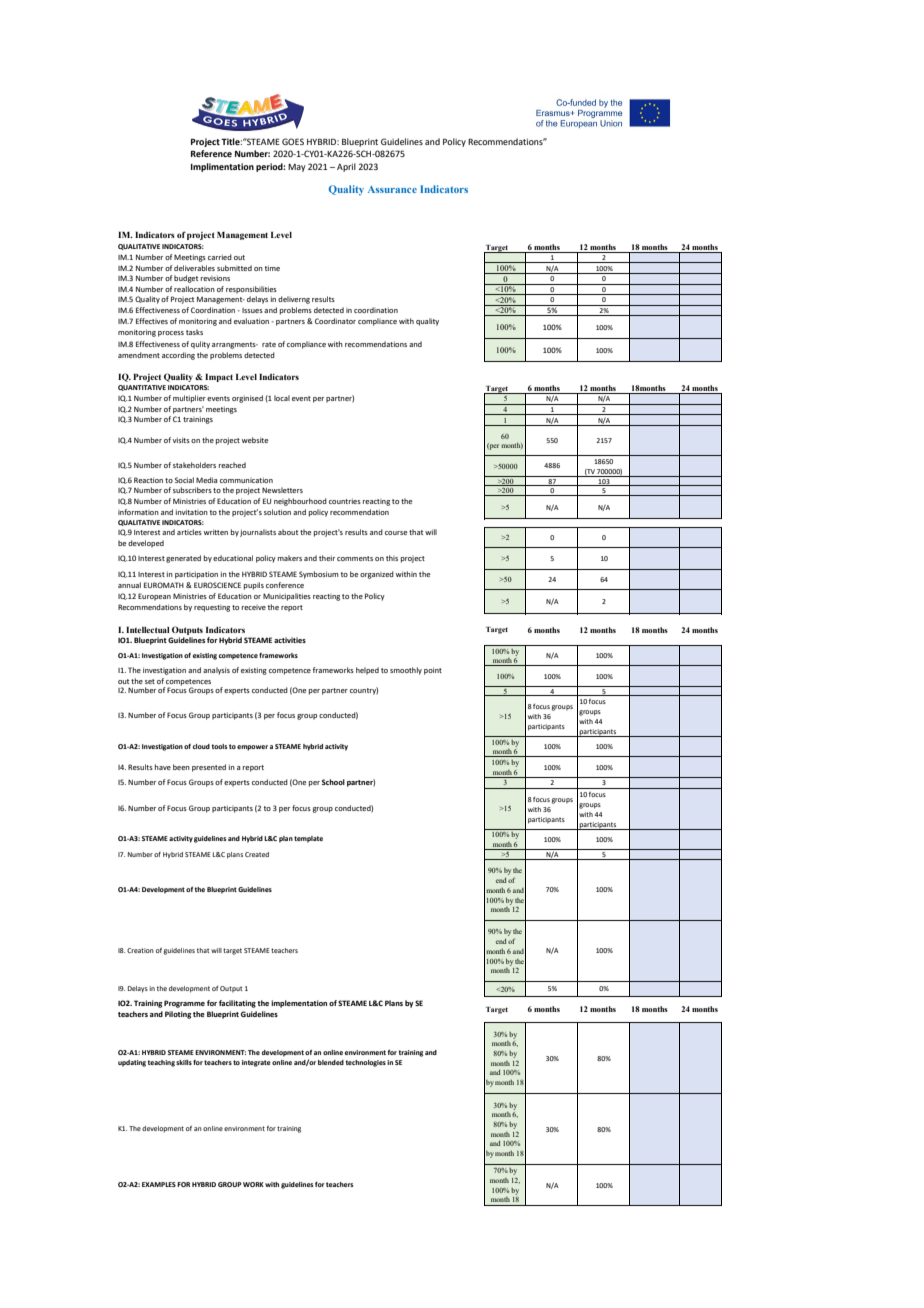 The image size is (924, 1308). What do you see at coordinates (257, 854) in the screenshot?
I see `Created` at bounding box center [257, 854].
